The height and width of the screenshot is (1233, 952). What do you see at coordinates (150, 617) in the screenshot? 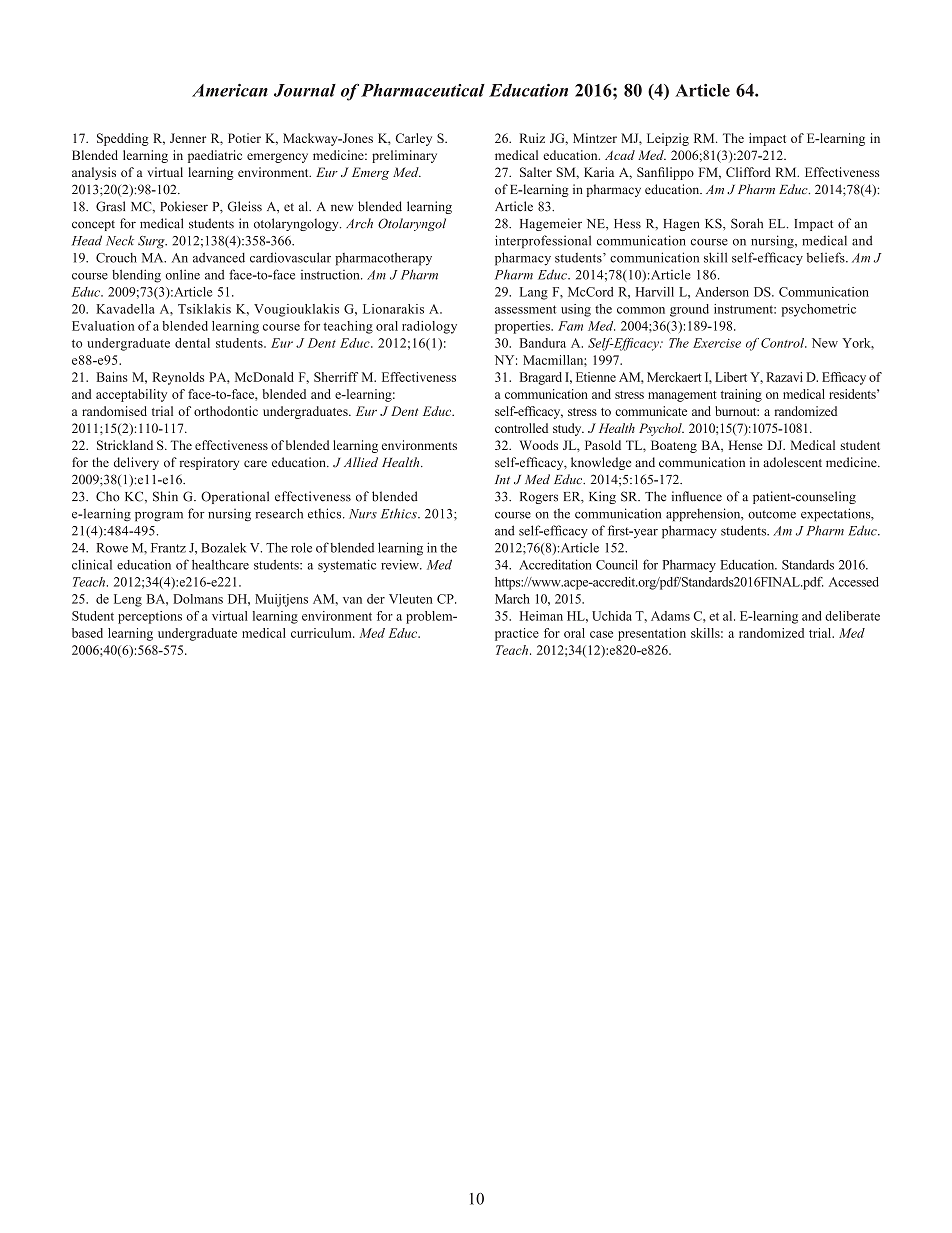
I see `perceptions` at bounding box center [150, 617].
